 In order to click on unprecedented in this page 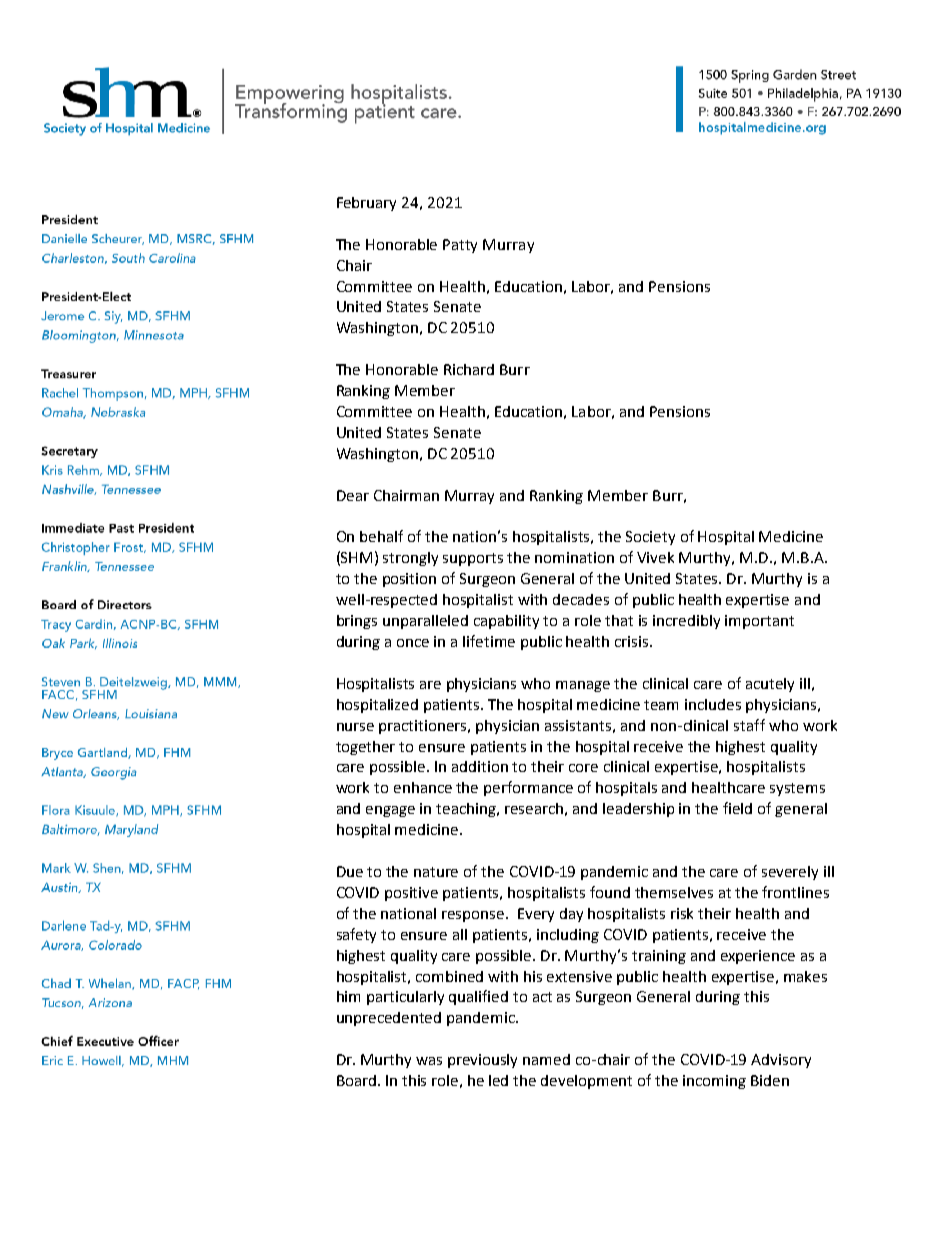, I will do `click(389, 1019)`.
